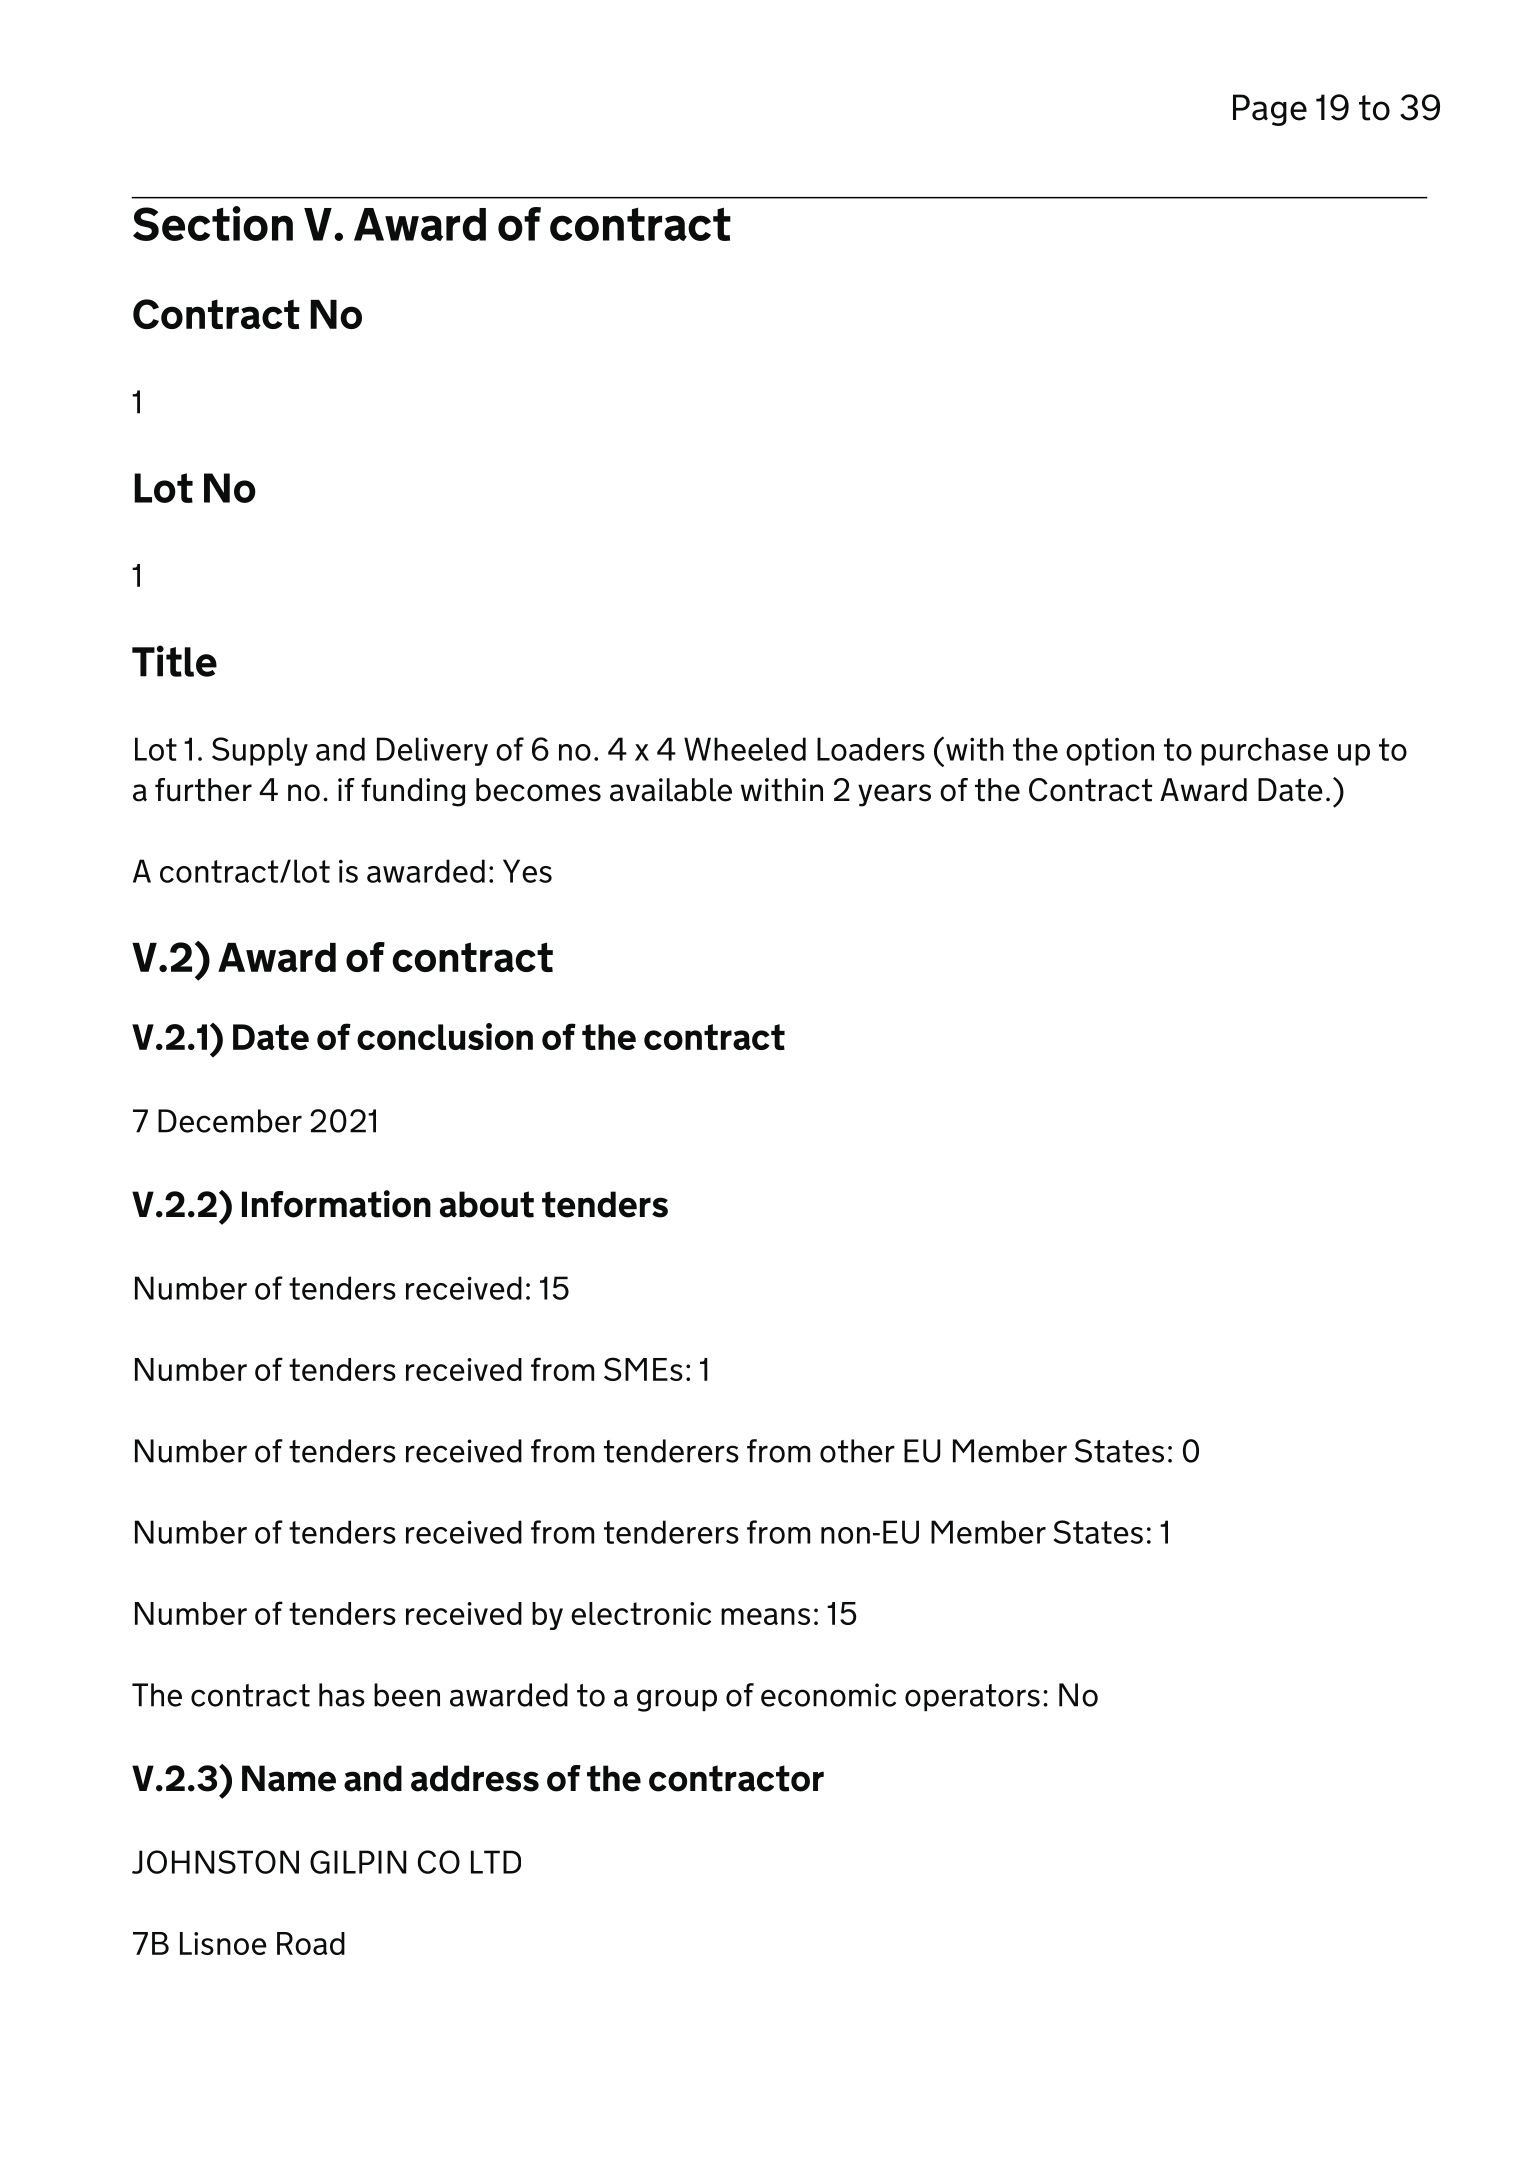 Image resolution: width=1537 pixels, height=2174 pixels. I want to click on Section, so click(213, 223).
